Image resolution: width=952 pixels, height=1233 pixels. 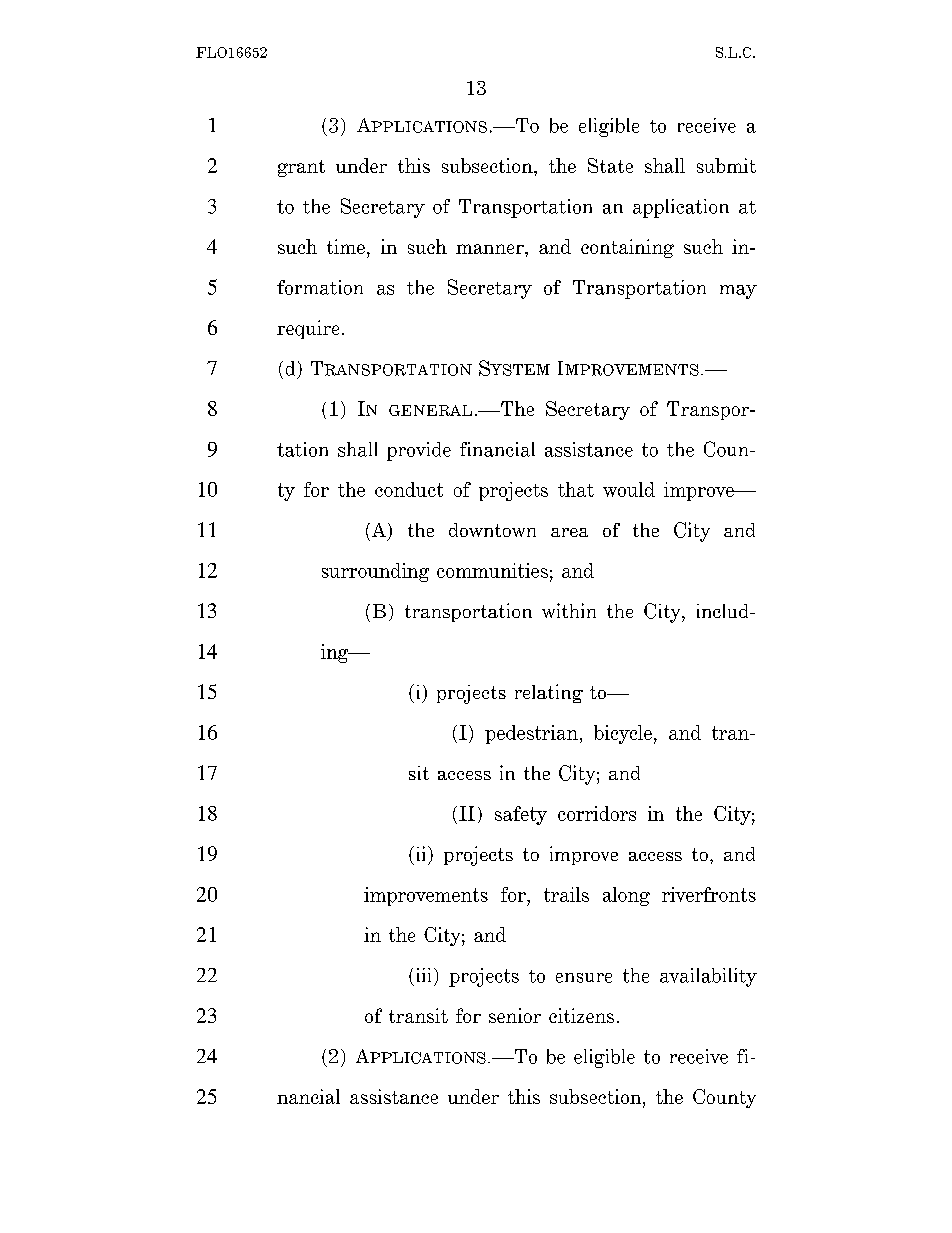 I want to click on senior, so click(x=515, y=1015).
